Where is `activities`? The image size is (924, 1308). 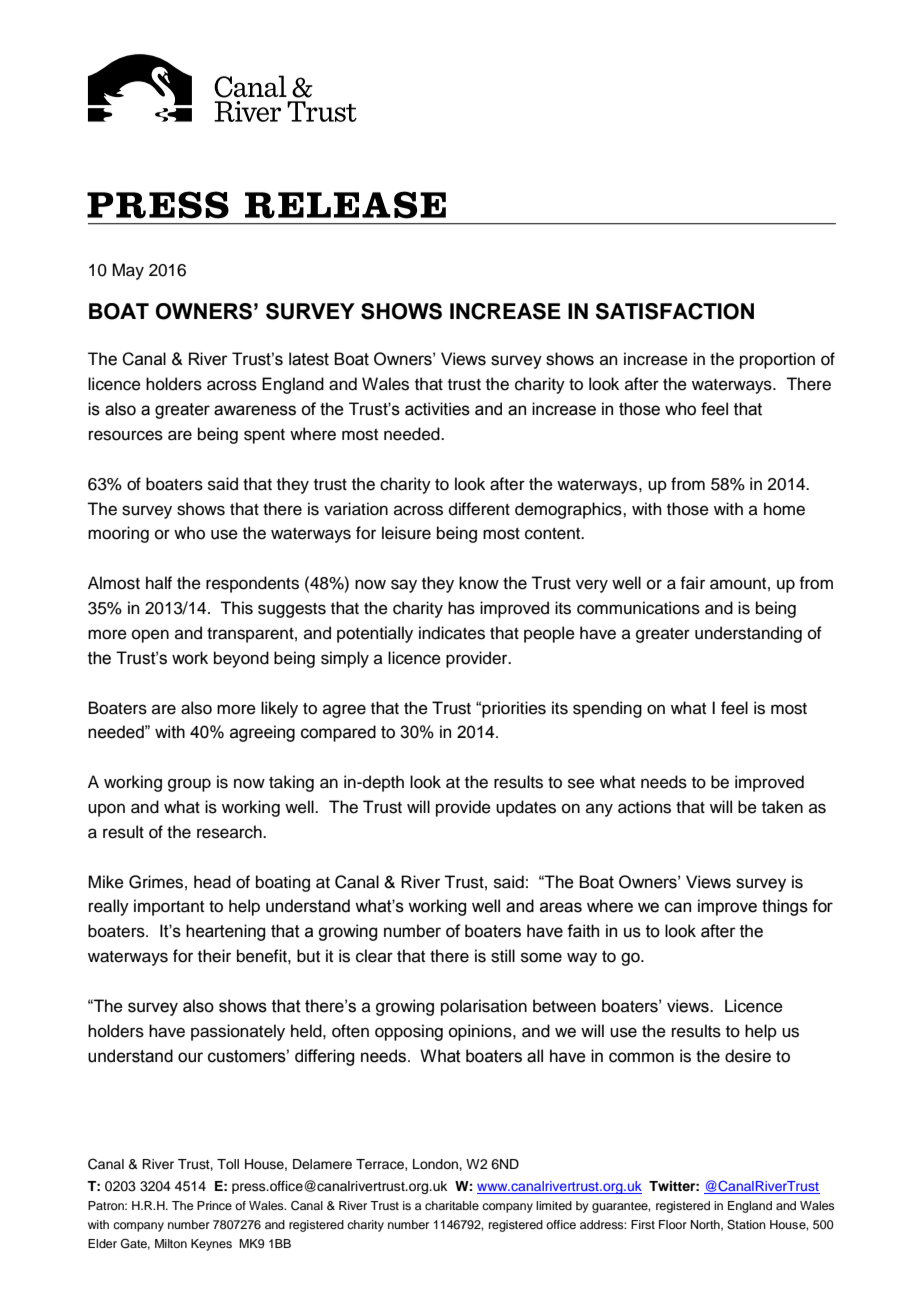
activities is located at coordinates (437, 409).
